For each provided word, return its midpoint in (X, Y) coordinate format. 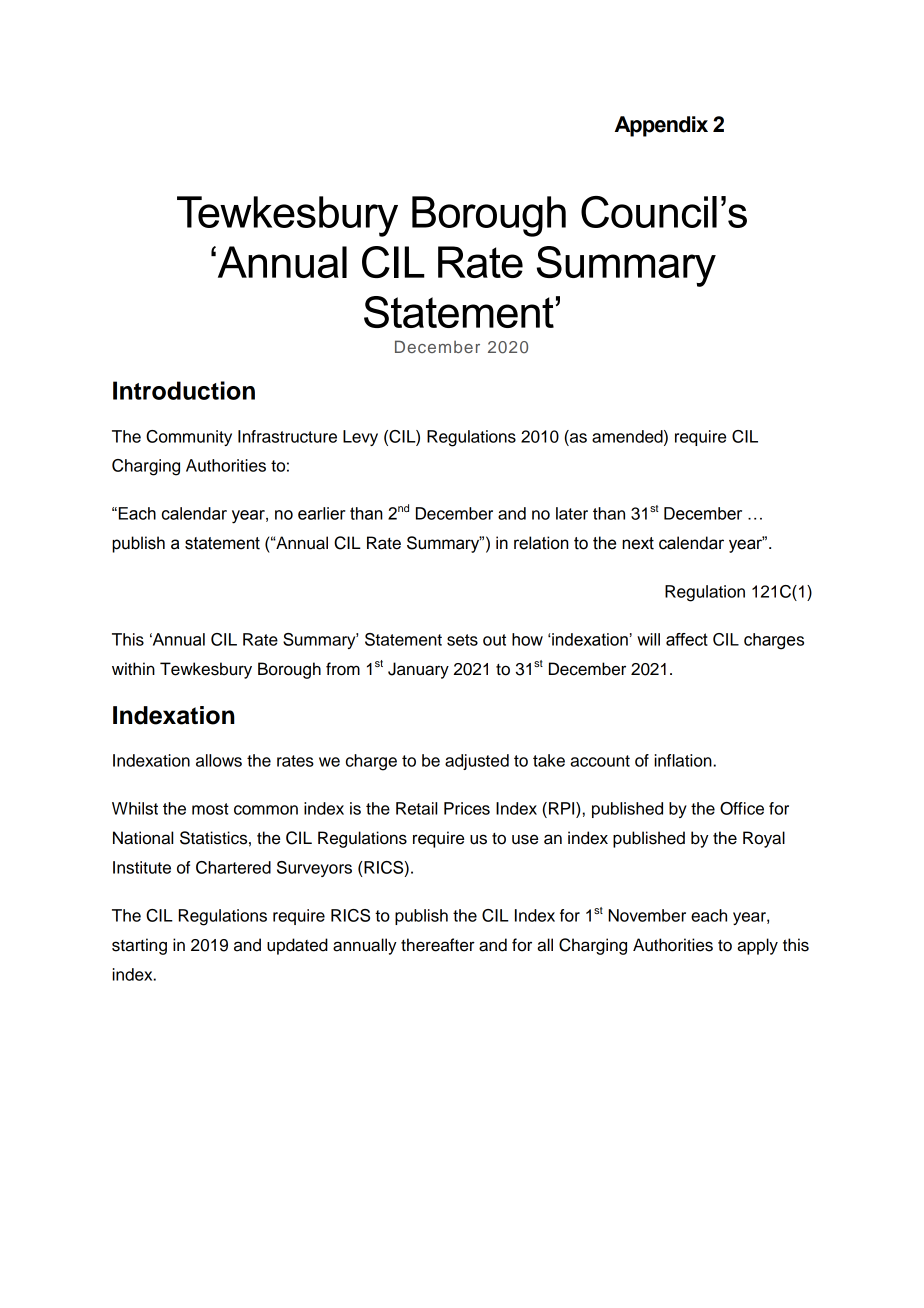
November (647, 915)
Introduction (184, 390)
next (638, 543)
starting (139, 946)
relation (541, 543)
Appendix (661, 126)
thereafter (438, 945)
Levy (360, 438)
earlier (322, 513)
